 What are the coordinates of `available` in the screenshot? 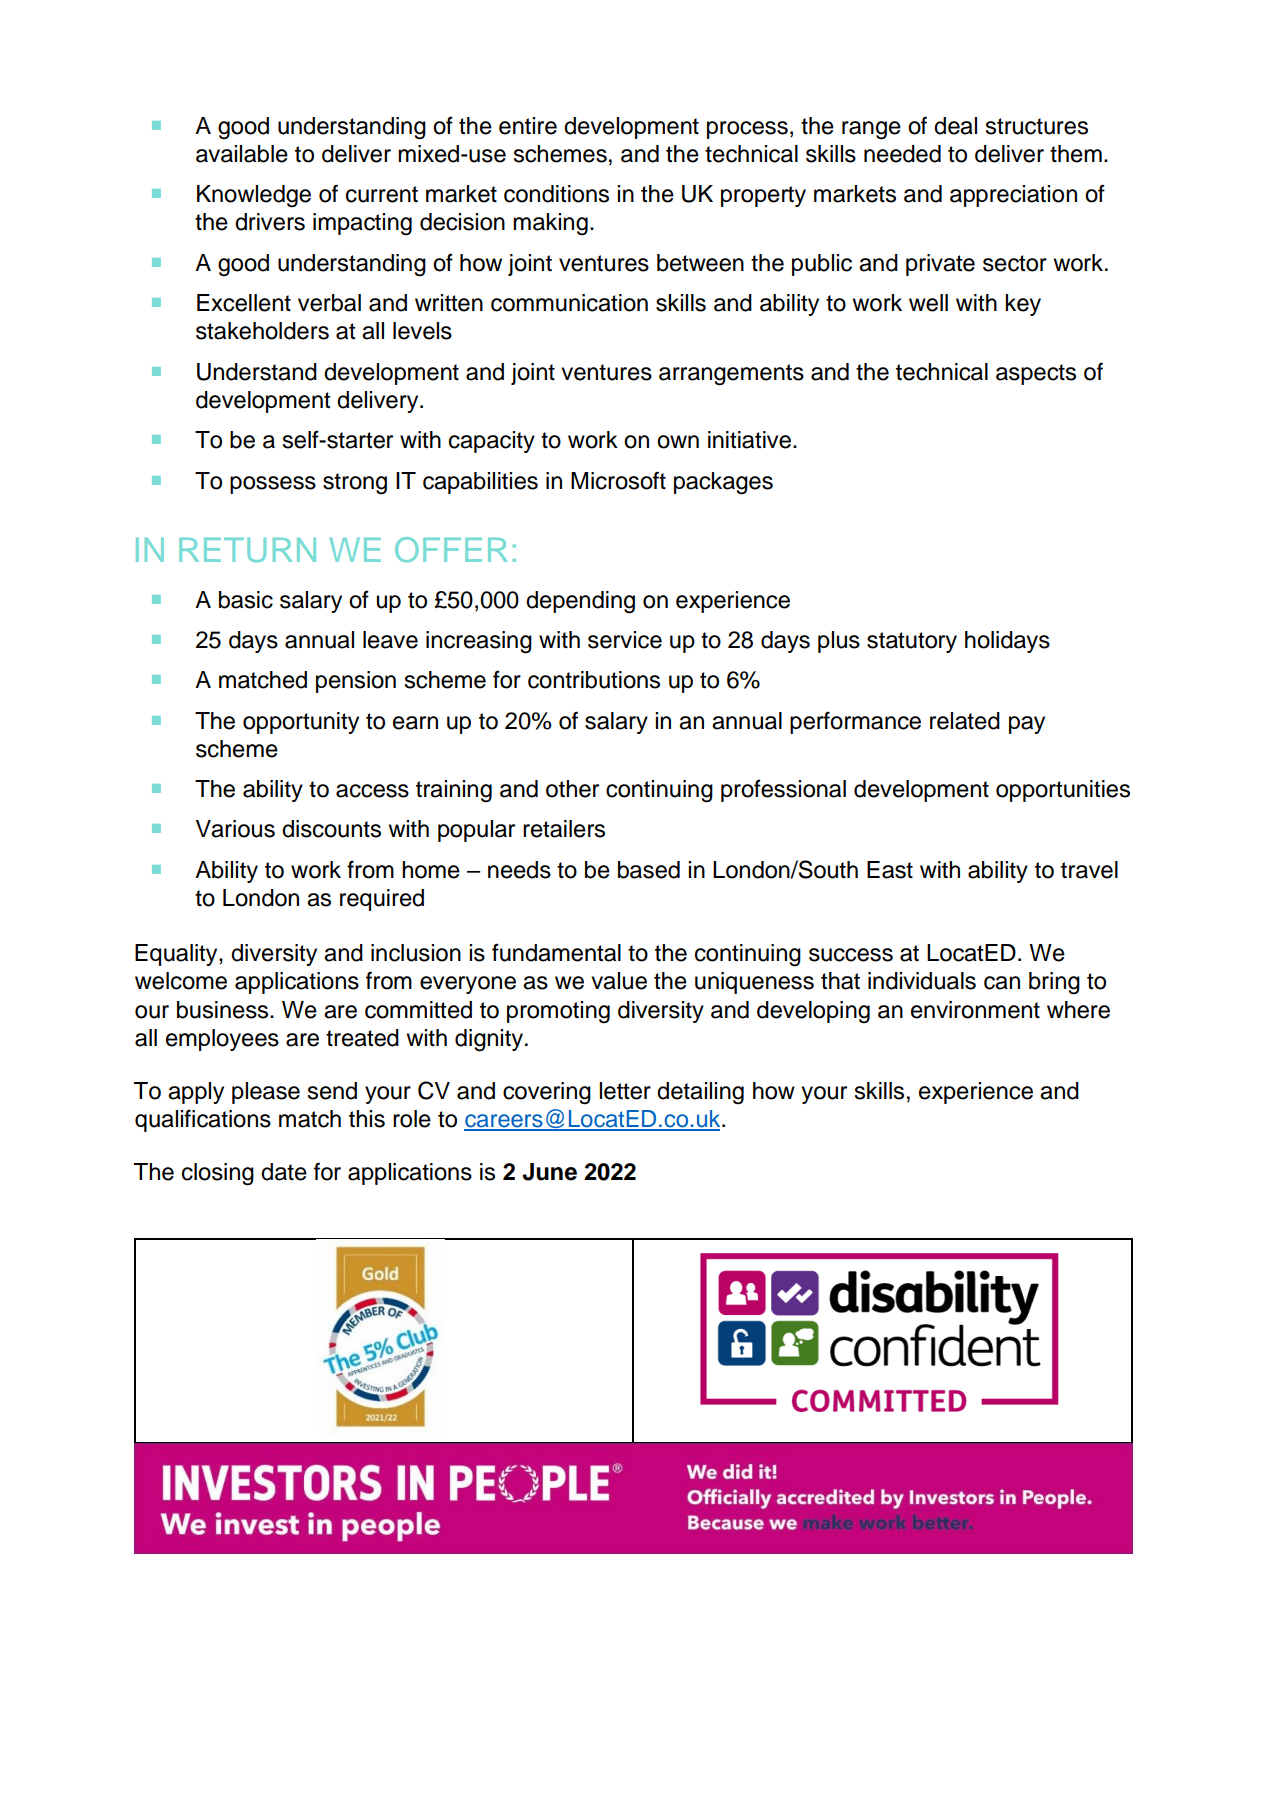 It's located at (242, 154).
